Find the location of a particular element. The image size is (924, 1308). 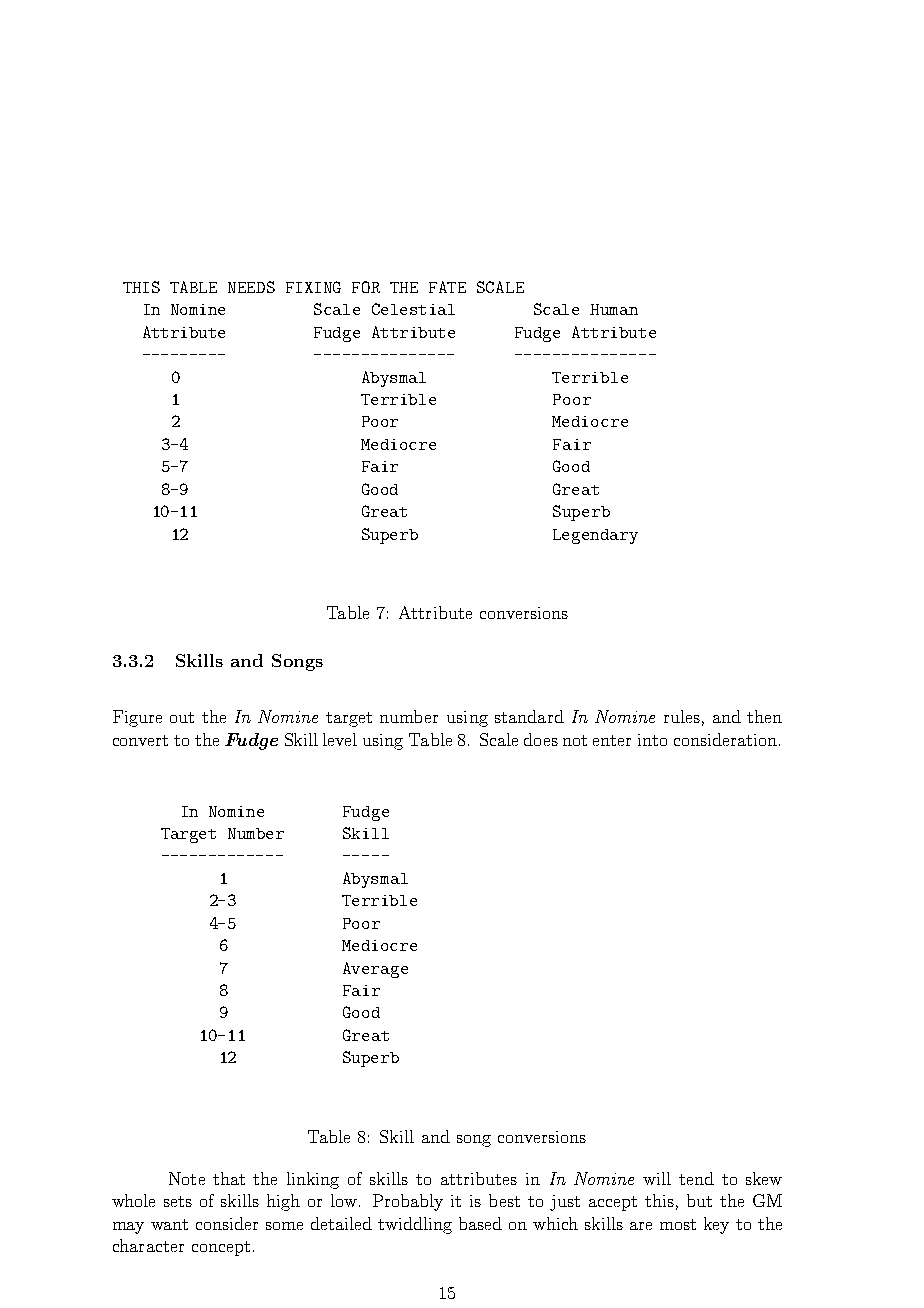

convert is located at coordinates (140, 740).
